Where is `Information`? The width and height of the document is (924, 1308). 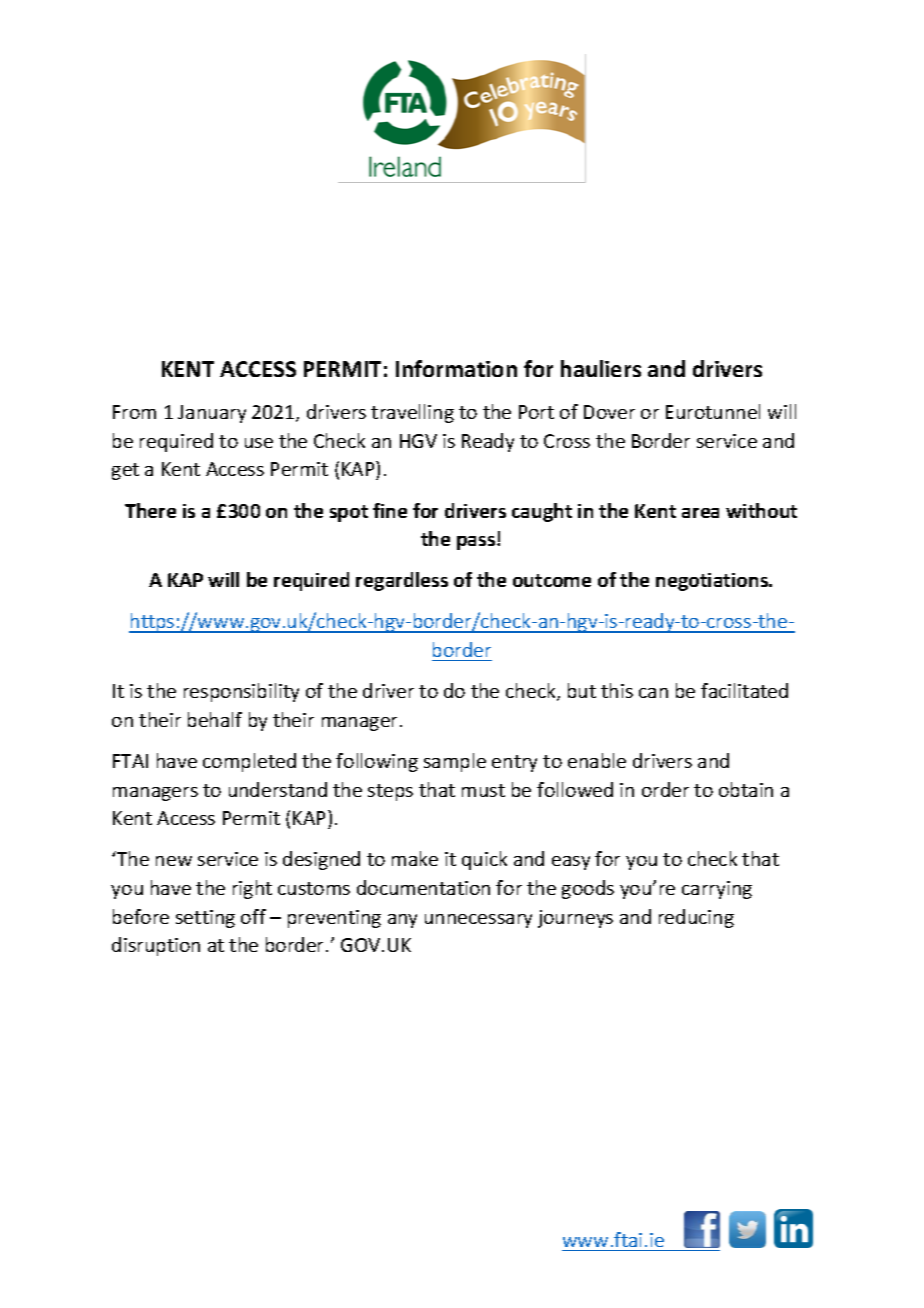
Information is located at coordinates (456, 368).
